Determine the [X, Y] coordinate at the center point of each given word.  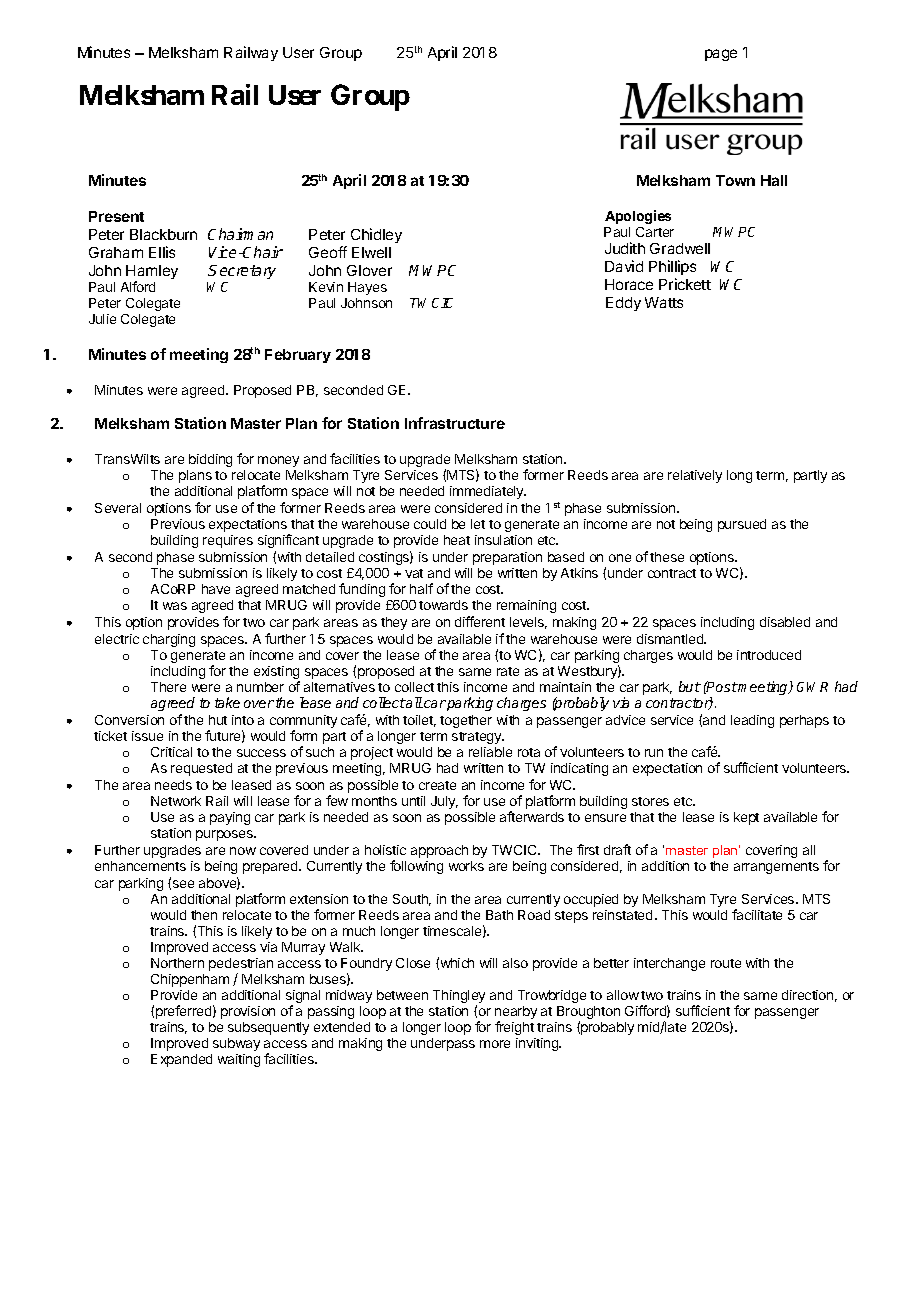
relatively [695, 476]
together [466, 721]
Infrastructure [455, 423]
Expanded [181, 1060]
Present [116, 216]
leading [752, 721]
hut [218, 720]
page [721, 55]
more [495, 1044]
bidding [210, 460]
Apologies [638, 217]
